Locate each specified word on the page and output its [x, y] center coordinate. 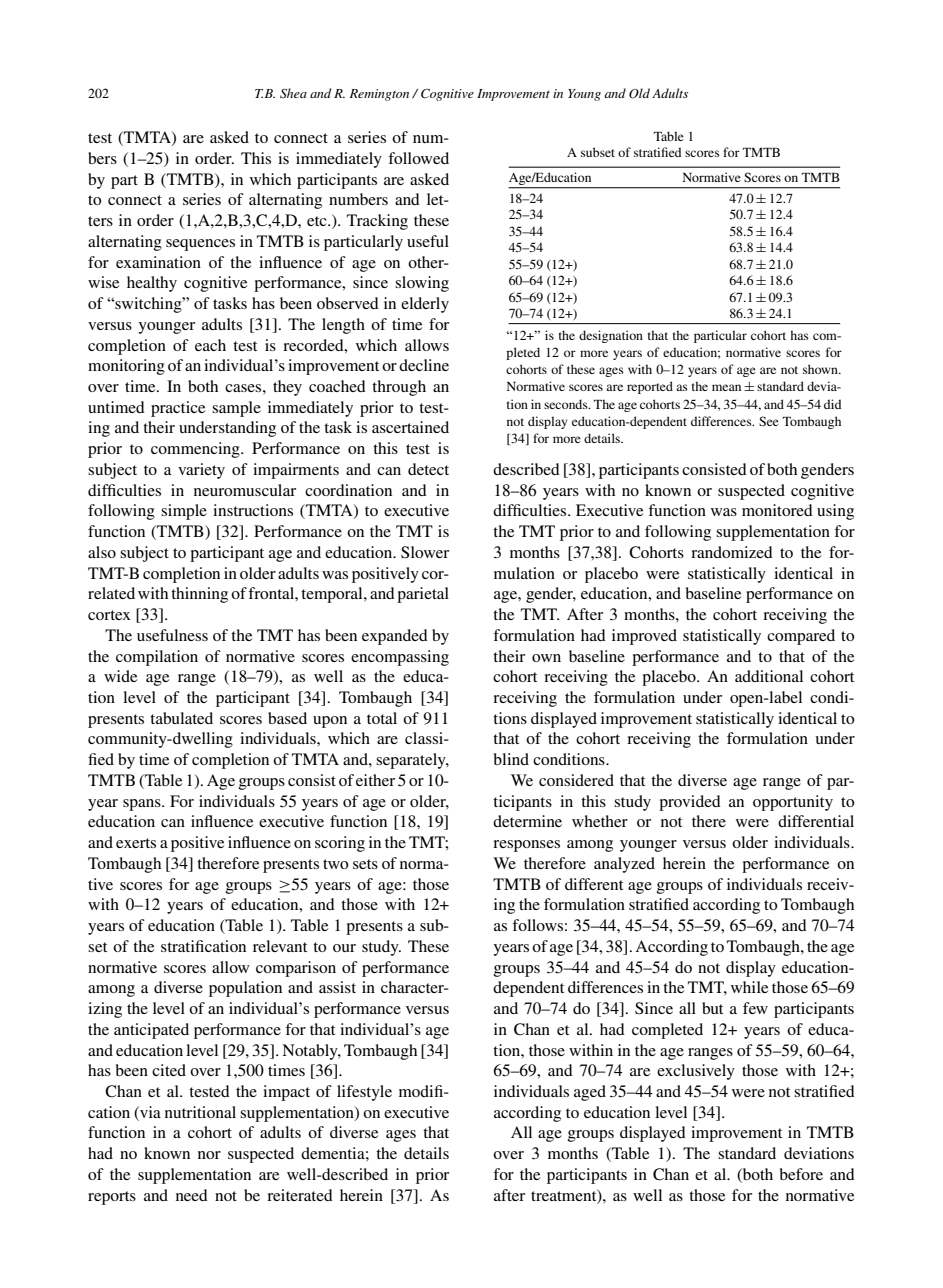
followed [418, 158]
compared [801, 637]
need [192, 1195]
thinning [199, 595]
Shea [293, 93]
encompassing [400, 658]
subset [598, 152]
